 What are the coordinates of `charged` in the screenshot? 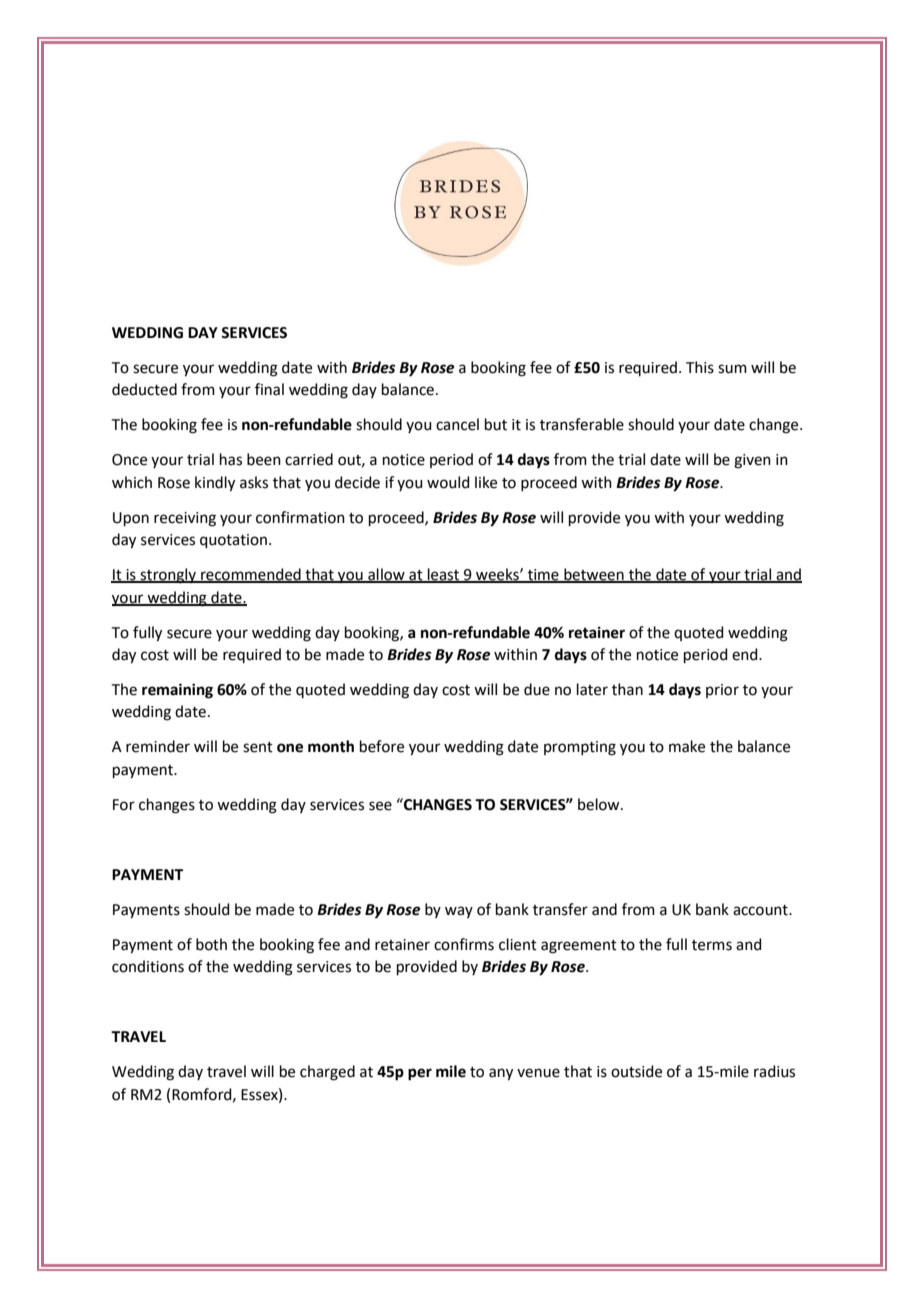 It's located at (327, 1073).
